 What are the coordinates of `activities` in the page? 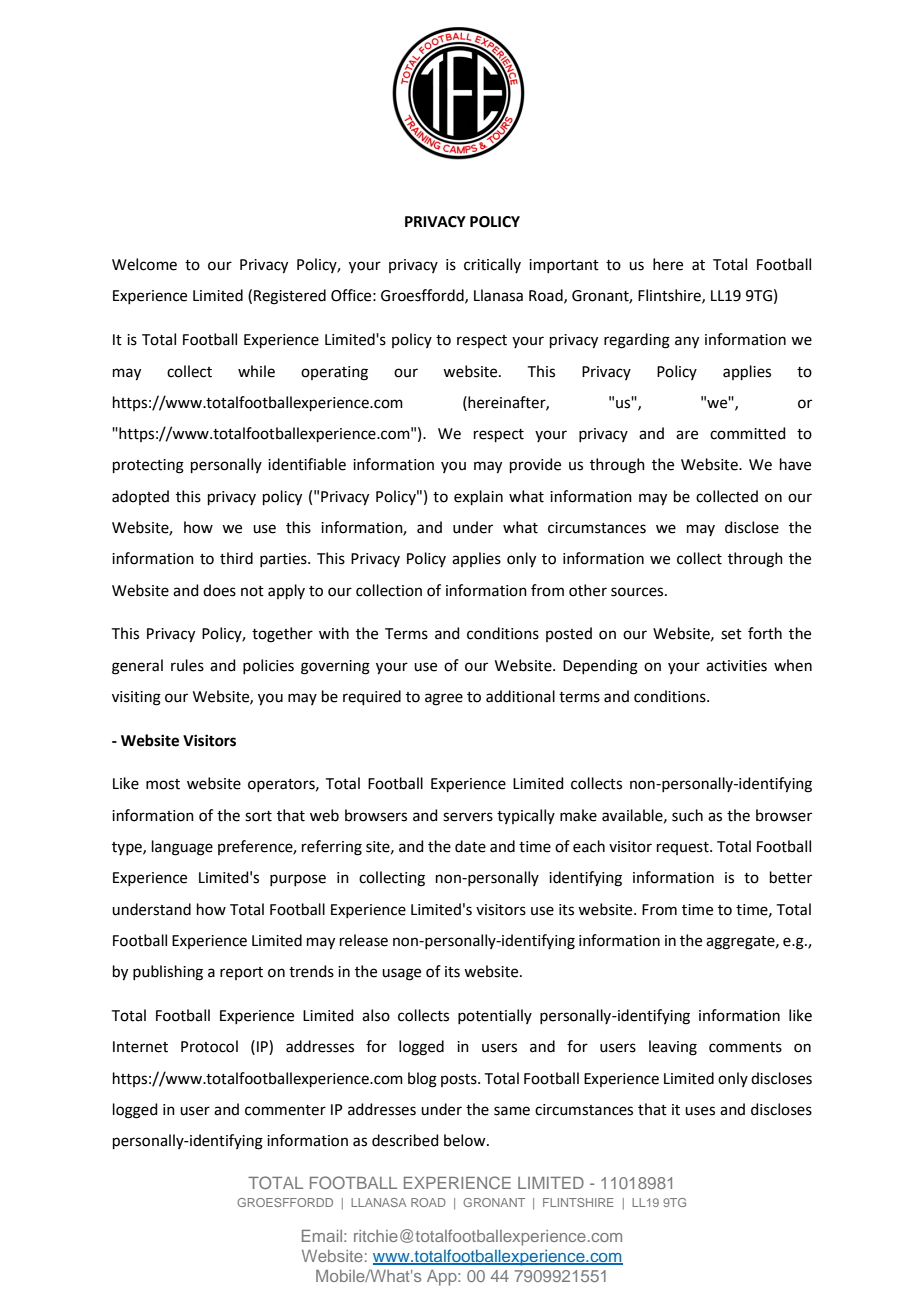 It's located at (736, 666).
